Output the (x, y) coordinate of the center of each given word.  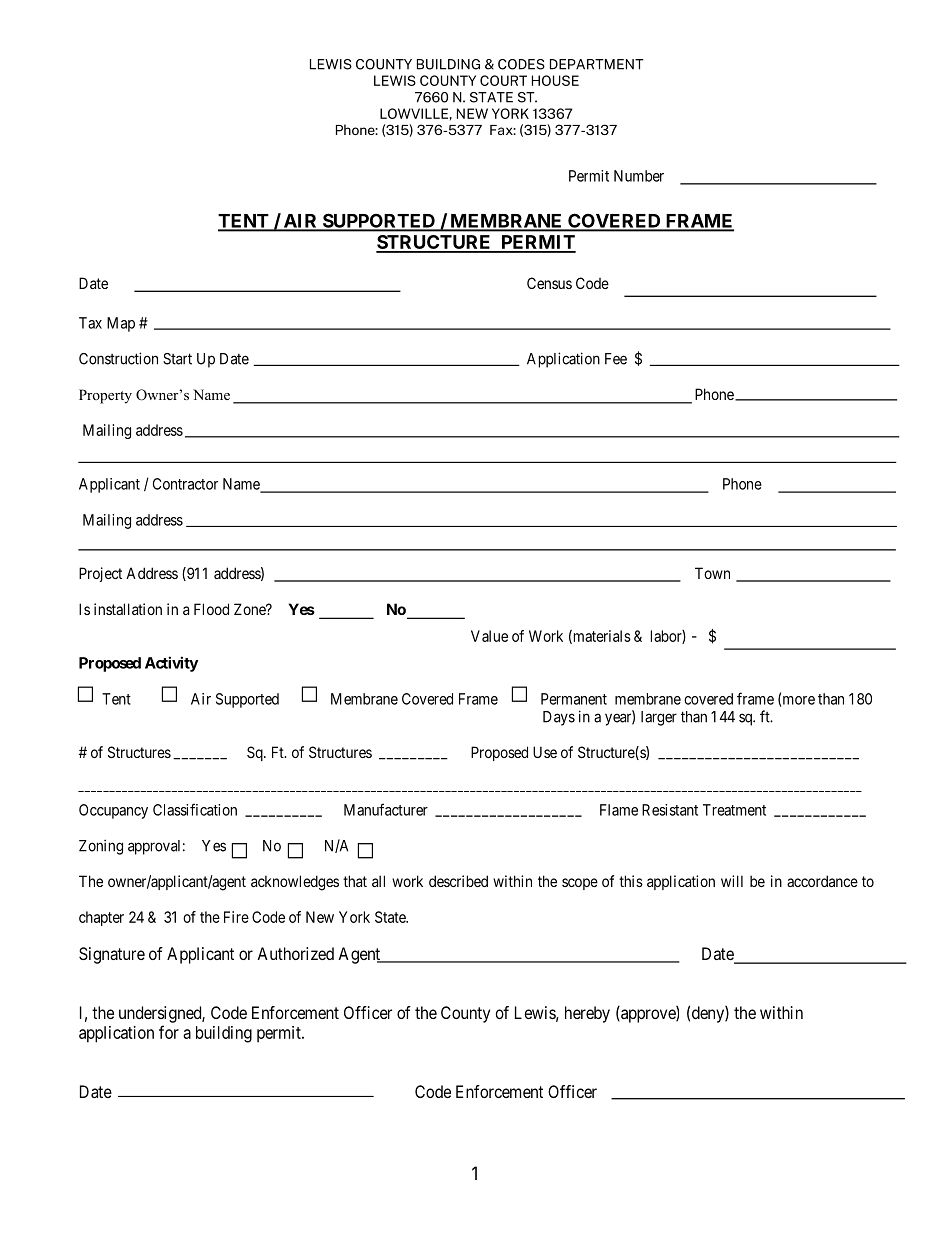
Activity (171, 664)
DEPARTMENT (597, 64)
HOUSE (555, 80)
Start (177, 359)
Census (549, 283)
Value (489, 636)
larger (659, 718)
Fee (616, 359)
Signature (112, 955)
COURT (503, 80)
